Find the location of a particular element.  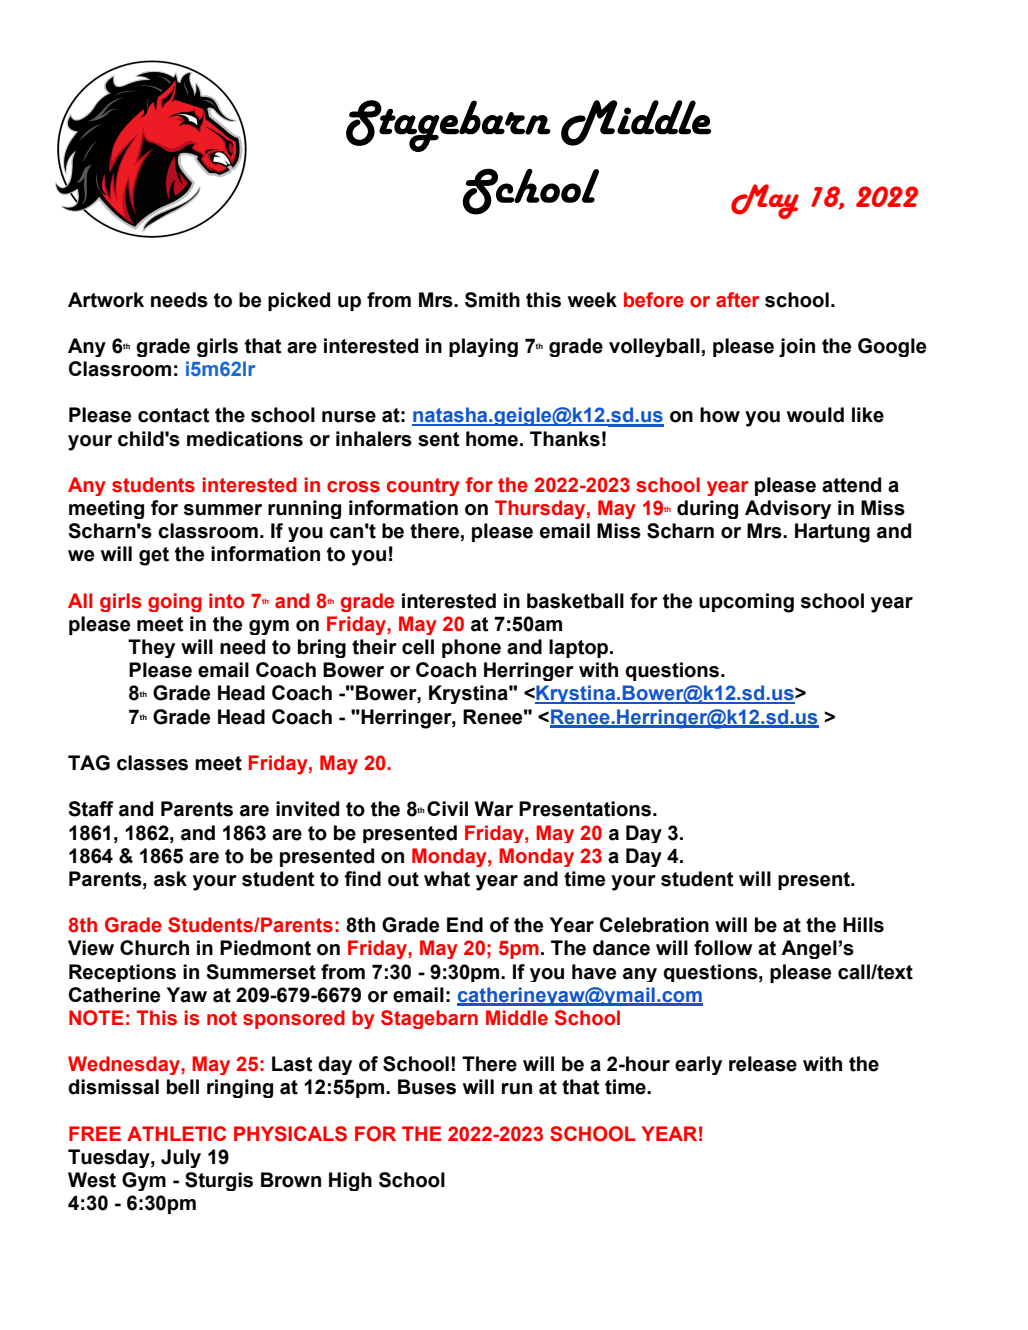

upcoming is located at coordinates (746, 603).
